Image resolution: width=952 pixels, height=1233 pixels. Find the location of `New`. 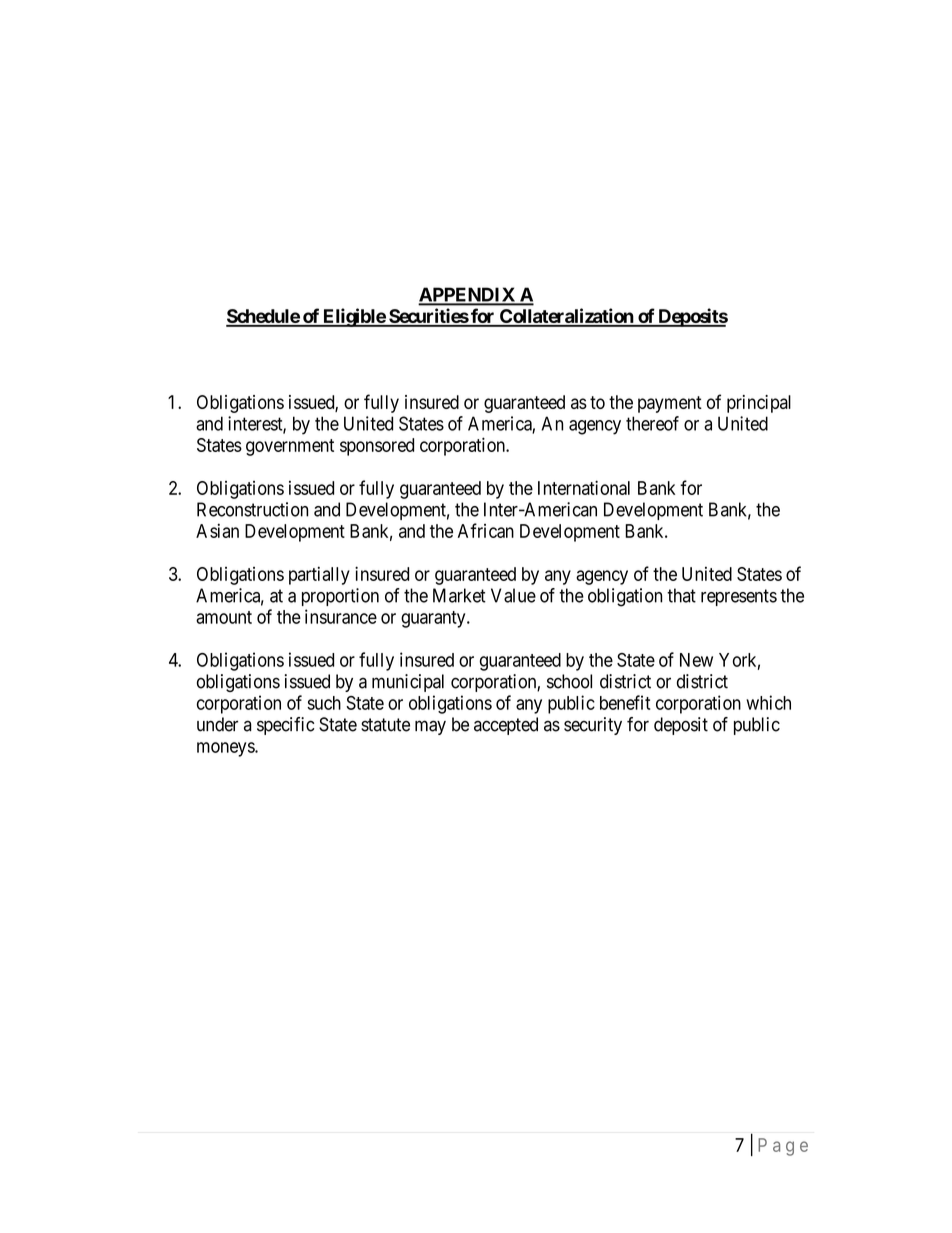

New is located at coordinates (696, 660).
